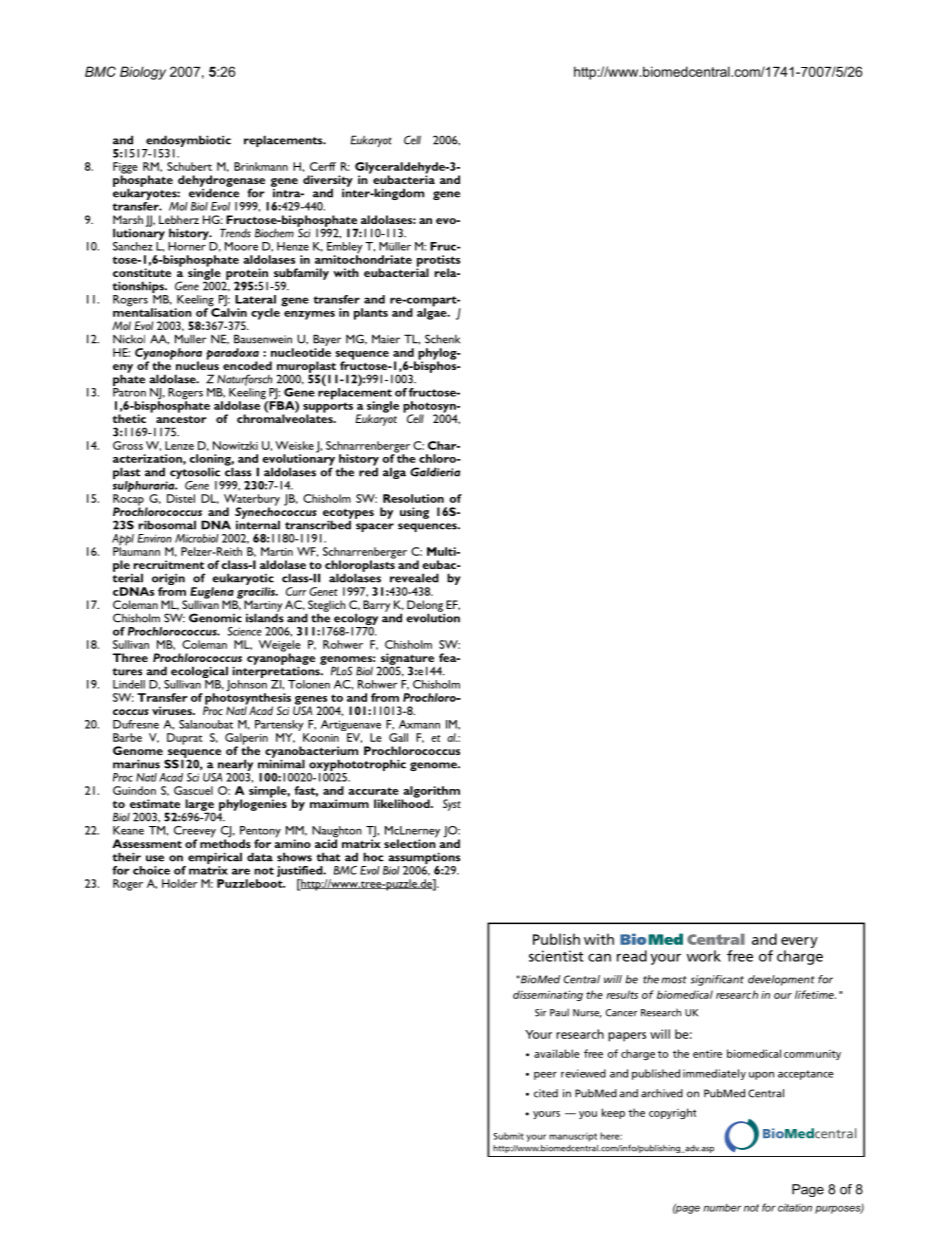  I want to click on Submit, so click(508, 1136).
